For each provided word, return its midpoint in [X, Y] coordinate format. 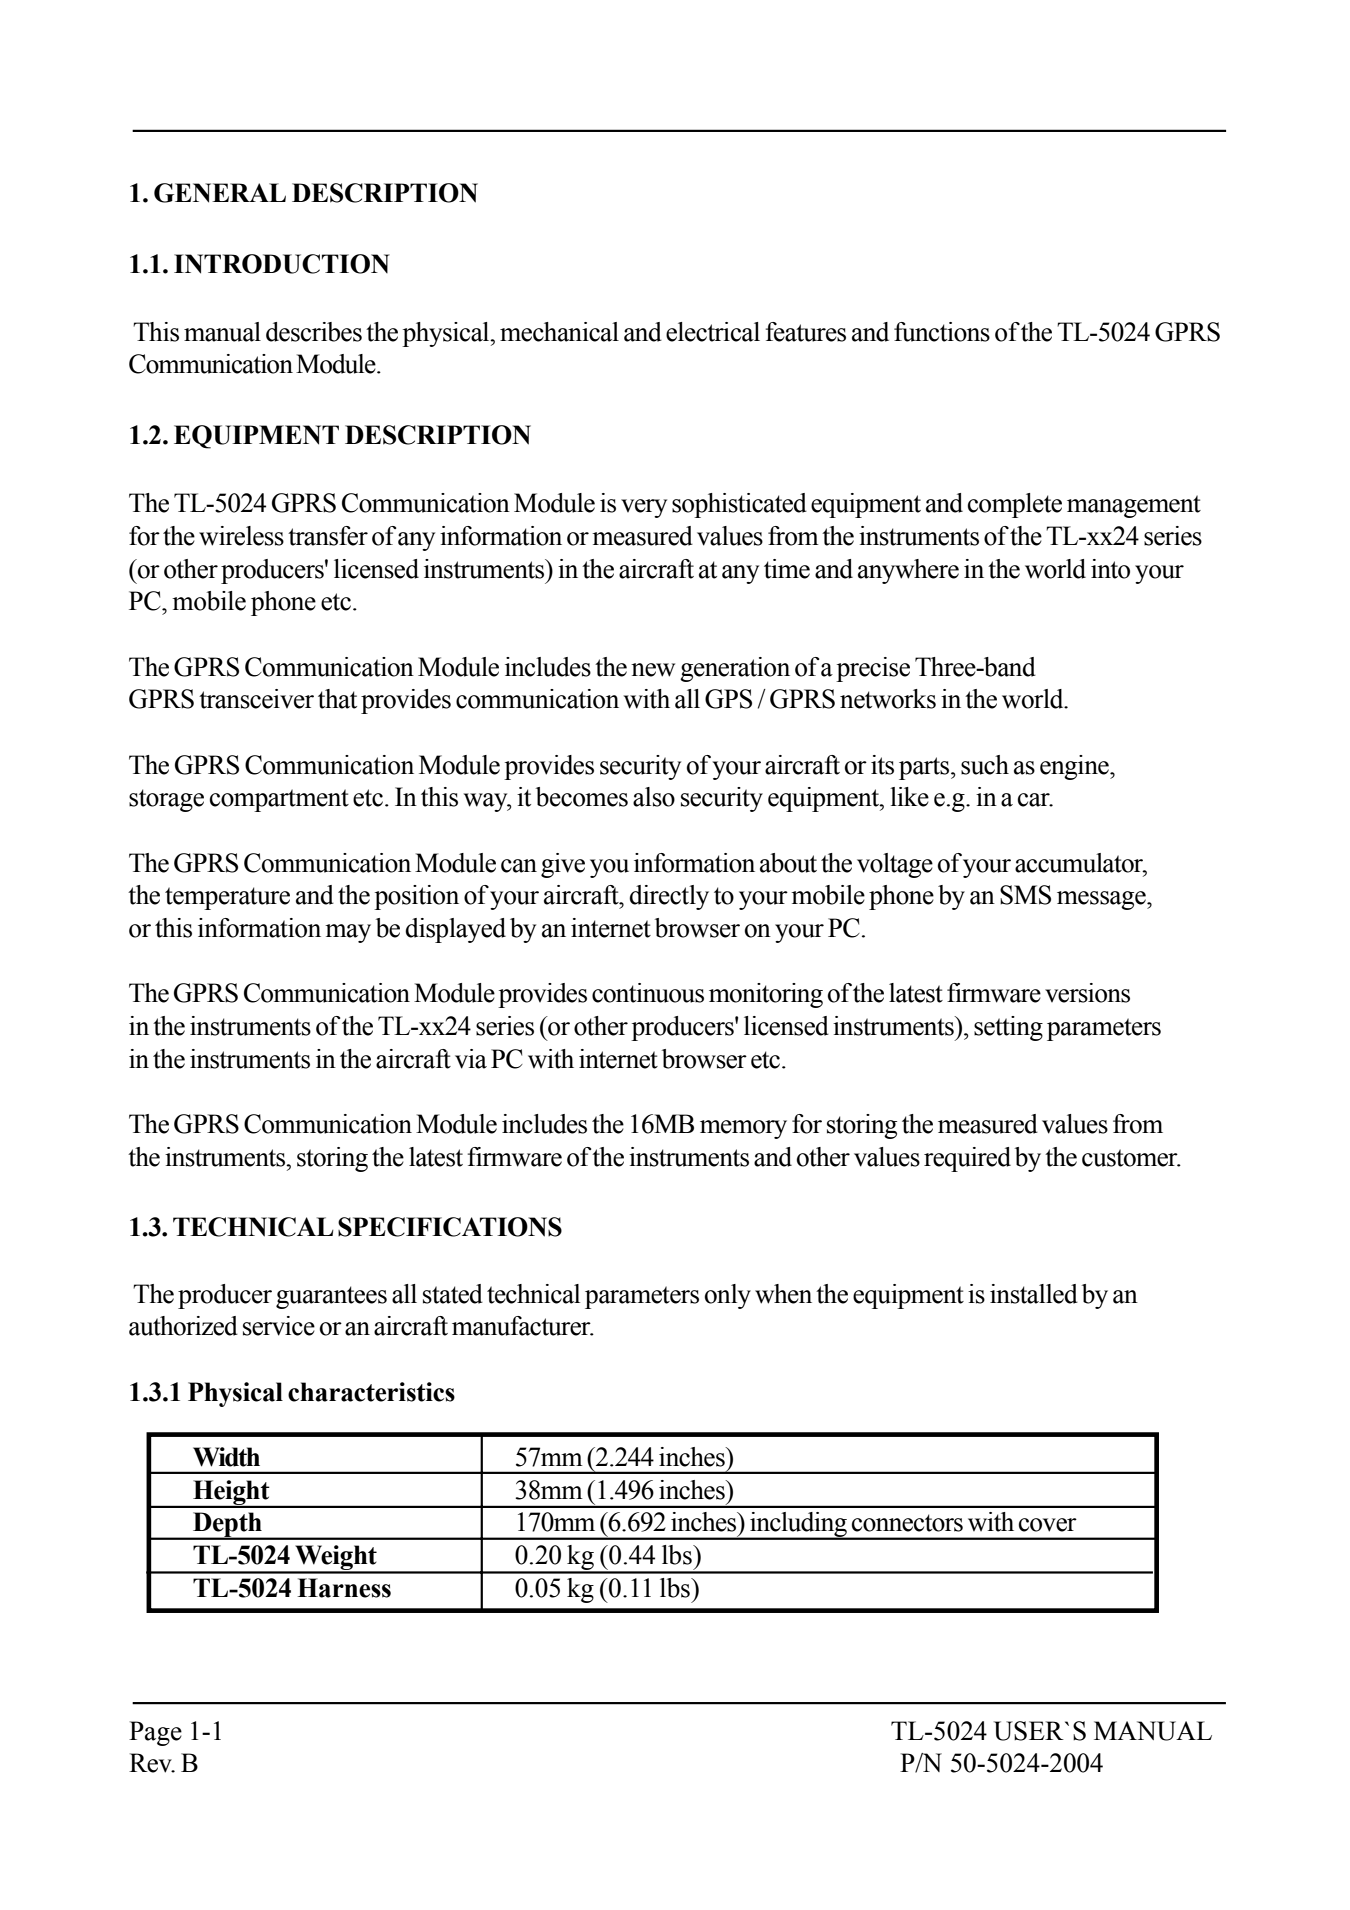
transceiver [256, 699]
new [653, 670]
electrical [713, 332]
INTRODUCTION [282, 264]
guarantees [331, 1297]
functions [942, 332]
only [728, 1296]
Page [155, 1733]
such [985, 765]
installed [1034, 1294]
